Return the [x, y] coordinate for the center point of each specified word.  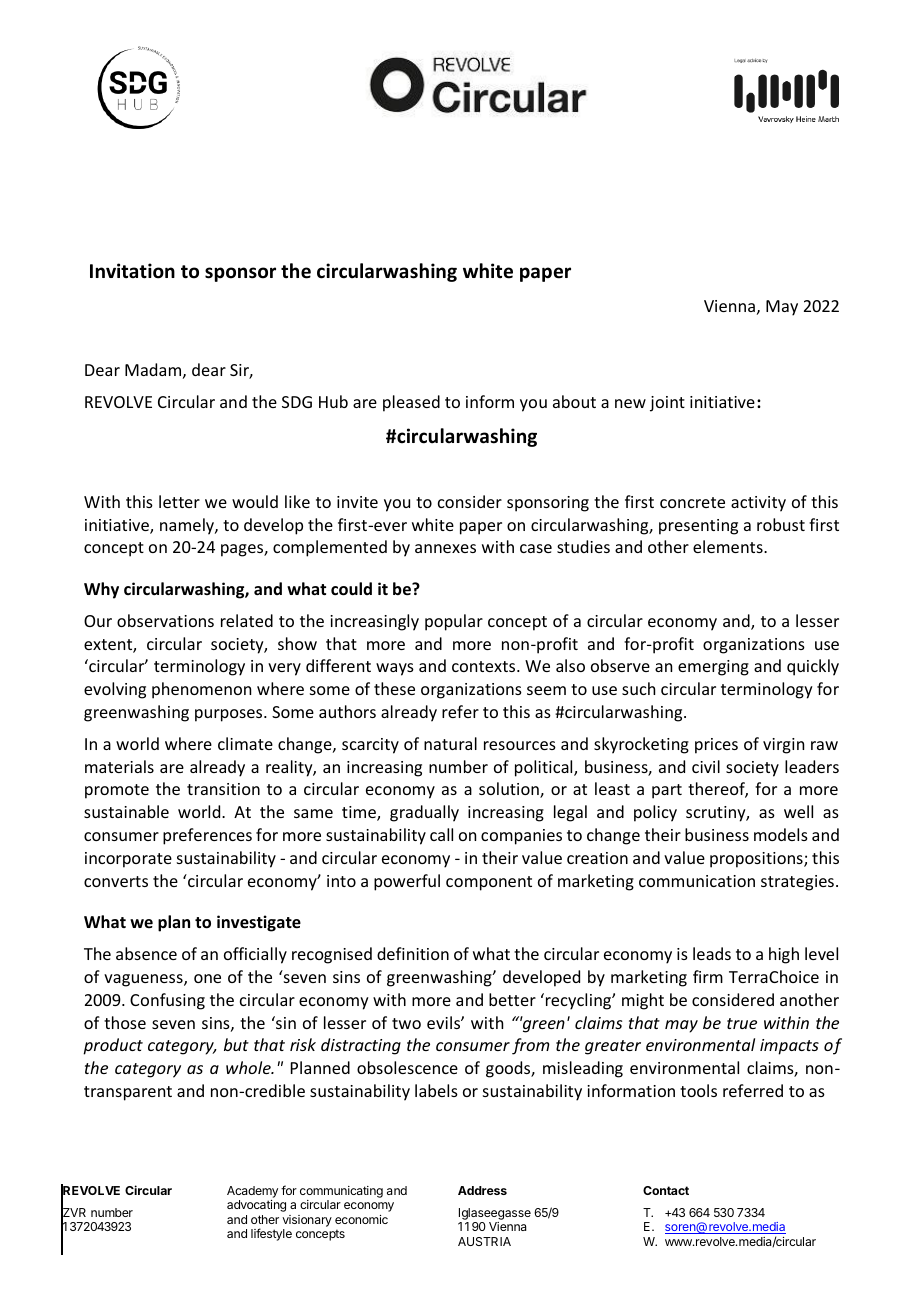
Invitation [132, 271]
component [489, 883]
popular [454, 622]
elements [729, 546]
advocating [256, 1206]
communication [697, 881]
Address [482, 1190]
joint [667, 404]
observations [165, 620]
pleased [411, 403]
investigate [259, 923]
